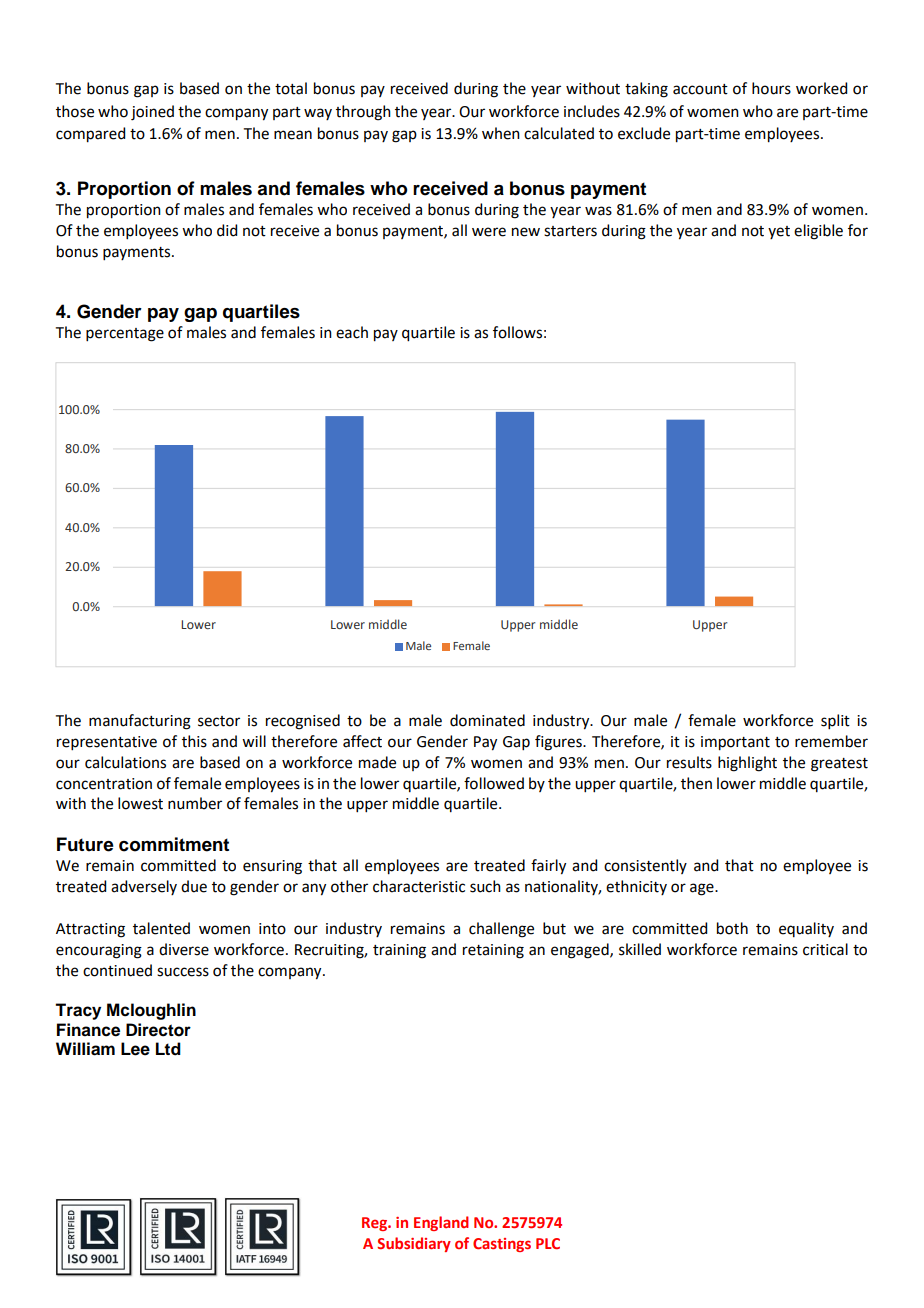 This screenshot has width=924, height=1308. I want to click on England, so click(441, 1223).
